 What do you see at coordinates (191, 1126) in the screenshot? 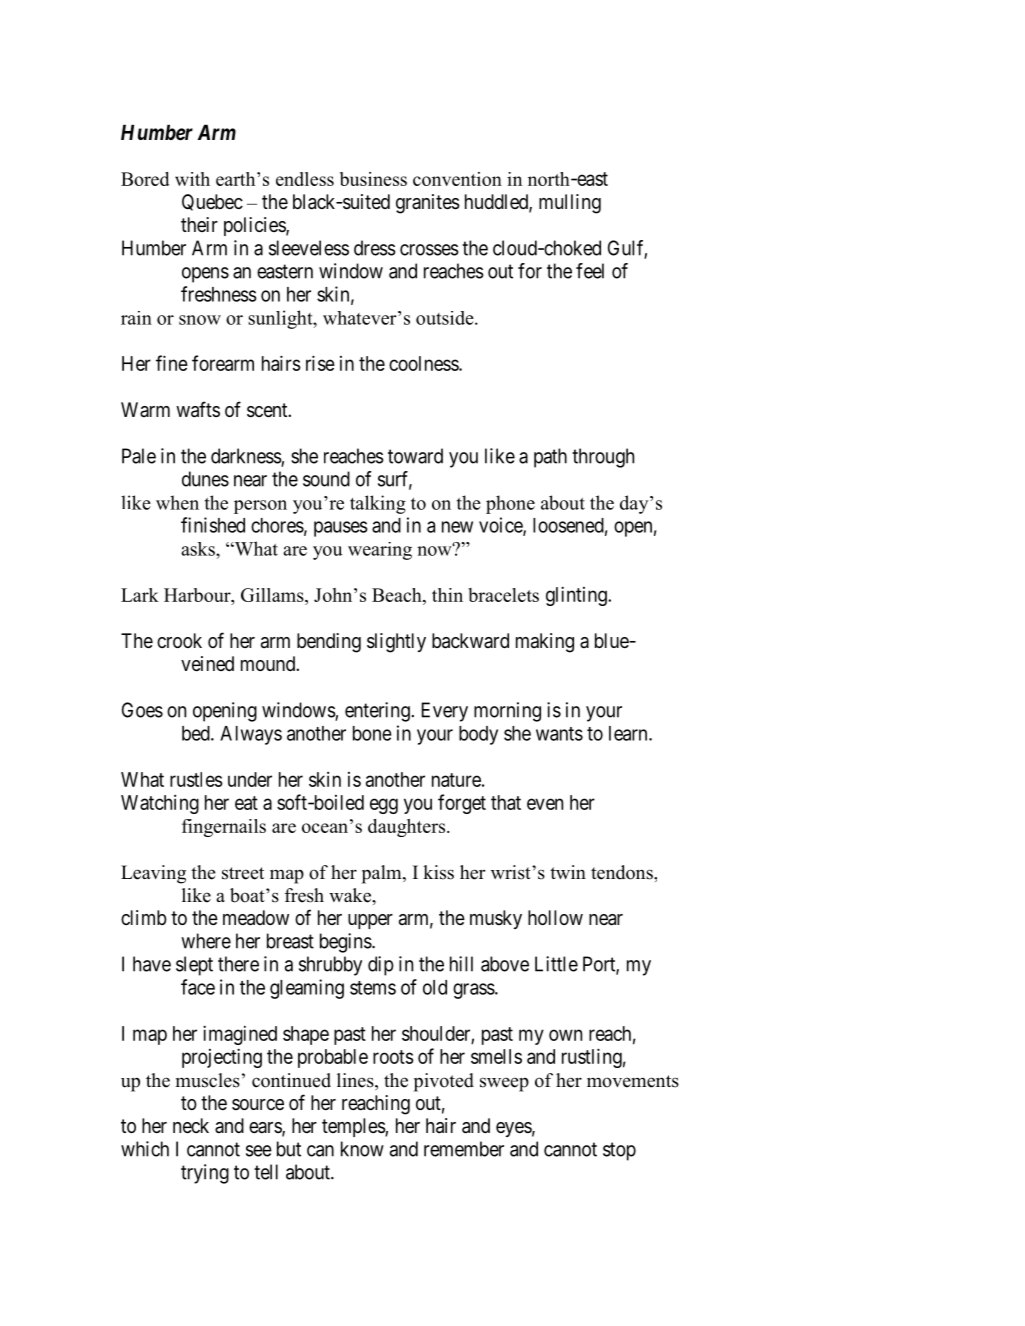
I see `neck` at bounding box center [191, 1126].
